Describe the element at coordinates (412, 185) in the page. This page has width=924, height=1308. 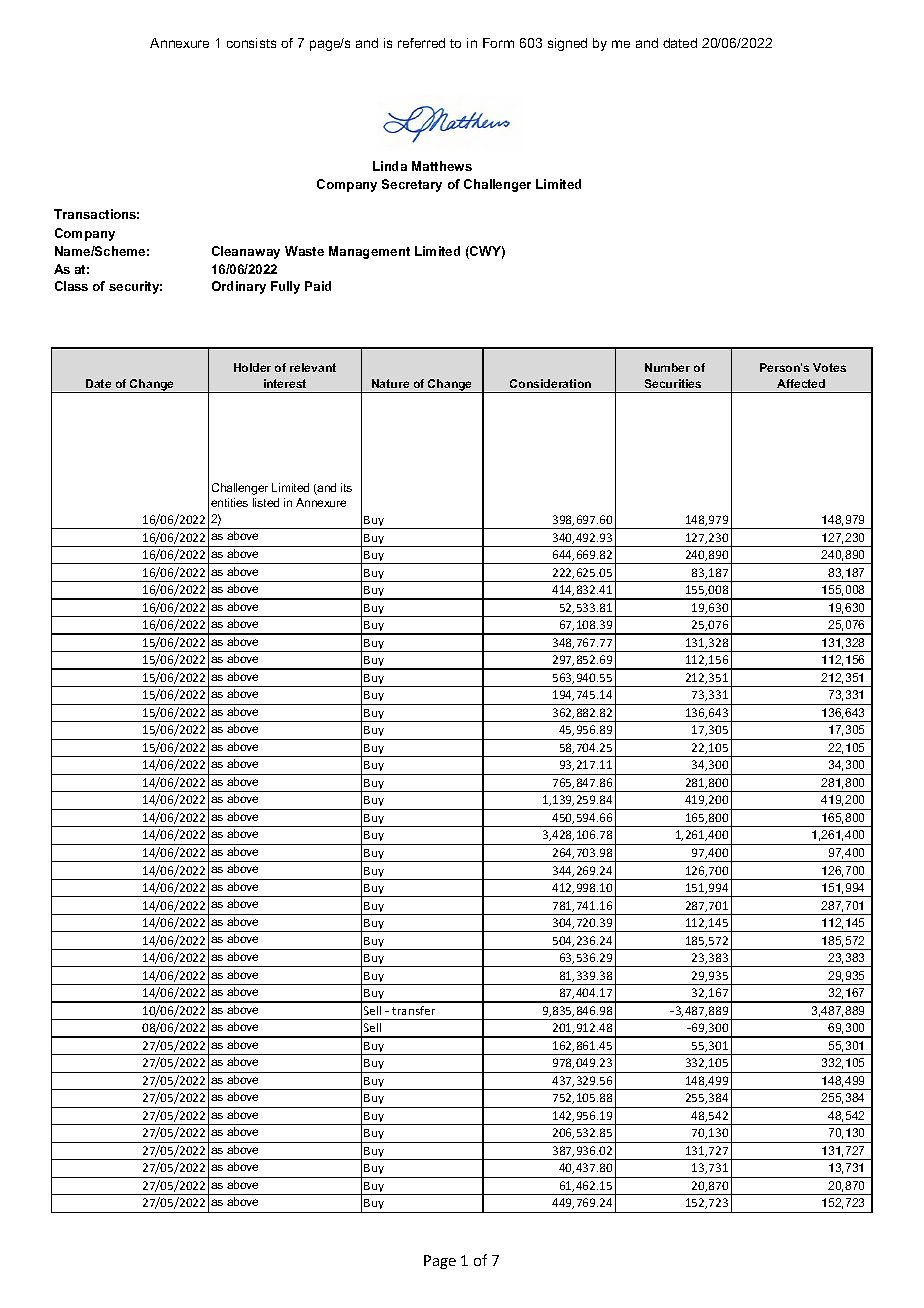
I see `Secretary` at that location.
